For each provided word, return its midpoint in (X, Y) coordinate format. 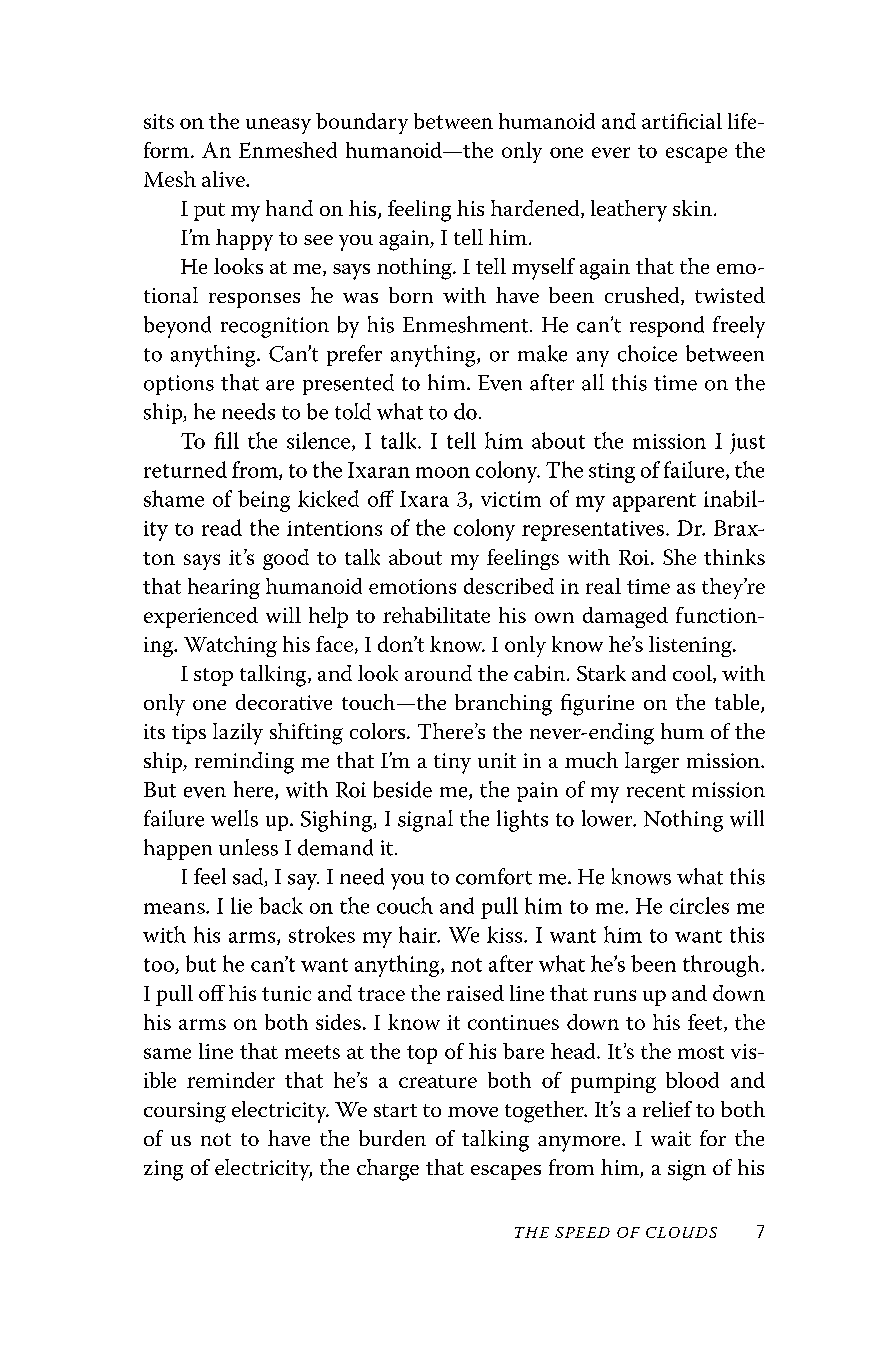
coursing (185, 1112)
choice (647, 353)
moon (443, 472)
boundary (362, 123)
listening (691, 646)
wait (671, 1138)
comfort (494, 876)
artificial (682, 121)
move (473, 1112)
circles (699, 905)
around (438, 673)
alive (224, 179)
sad (249, 877)
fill (226, 440)
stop (213, 677)
